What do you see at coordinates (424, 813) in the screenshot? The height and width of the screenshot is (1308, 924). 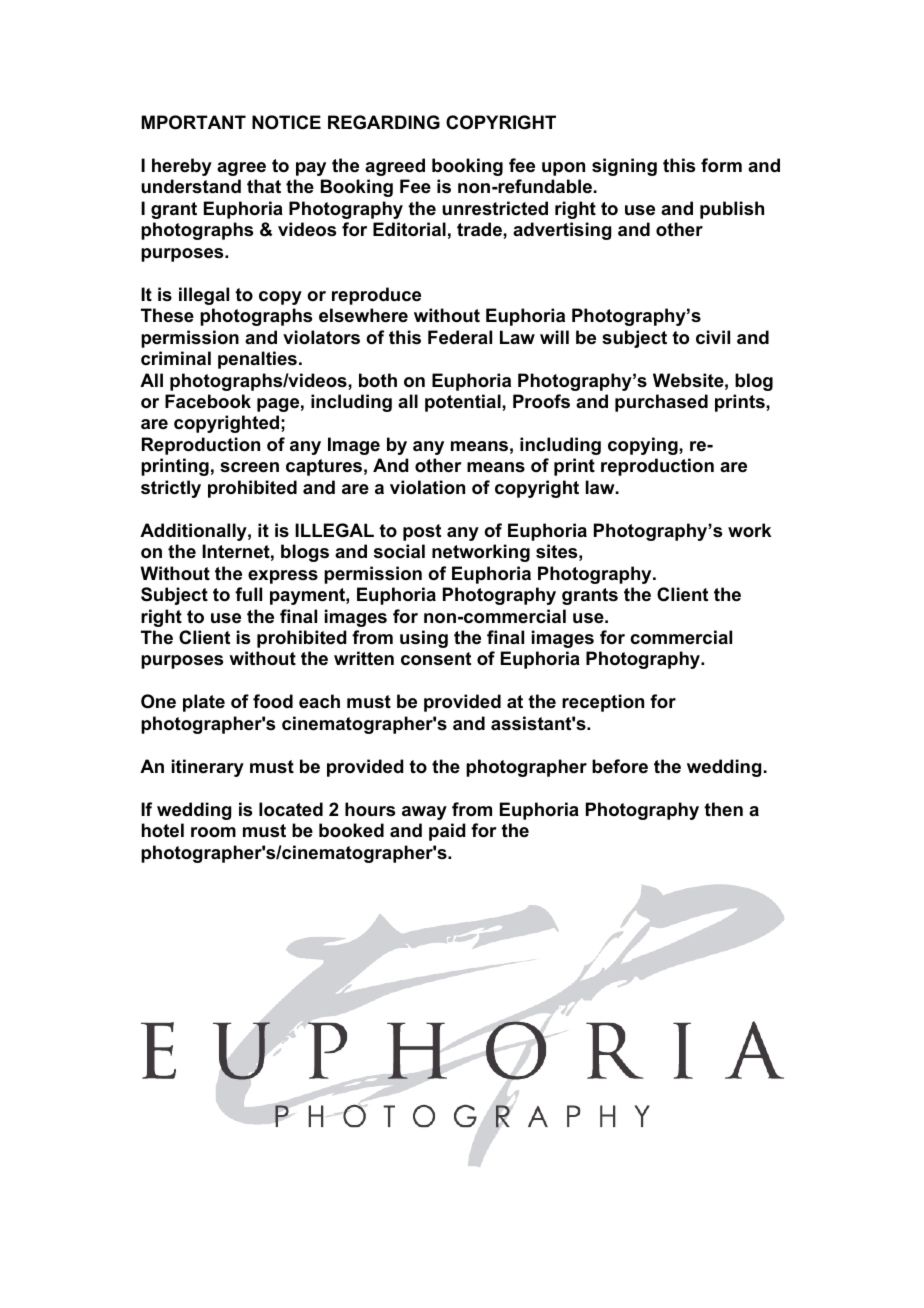 I see `away` at bounding box center [424, 813].
